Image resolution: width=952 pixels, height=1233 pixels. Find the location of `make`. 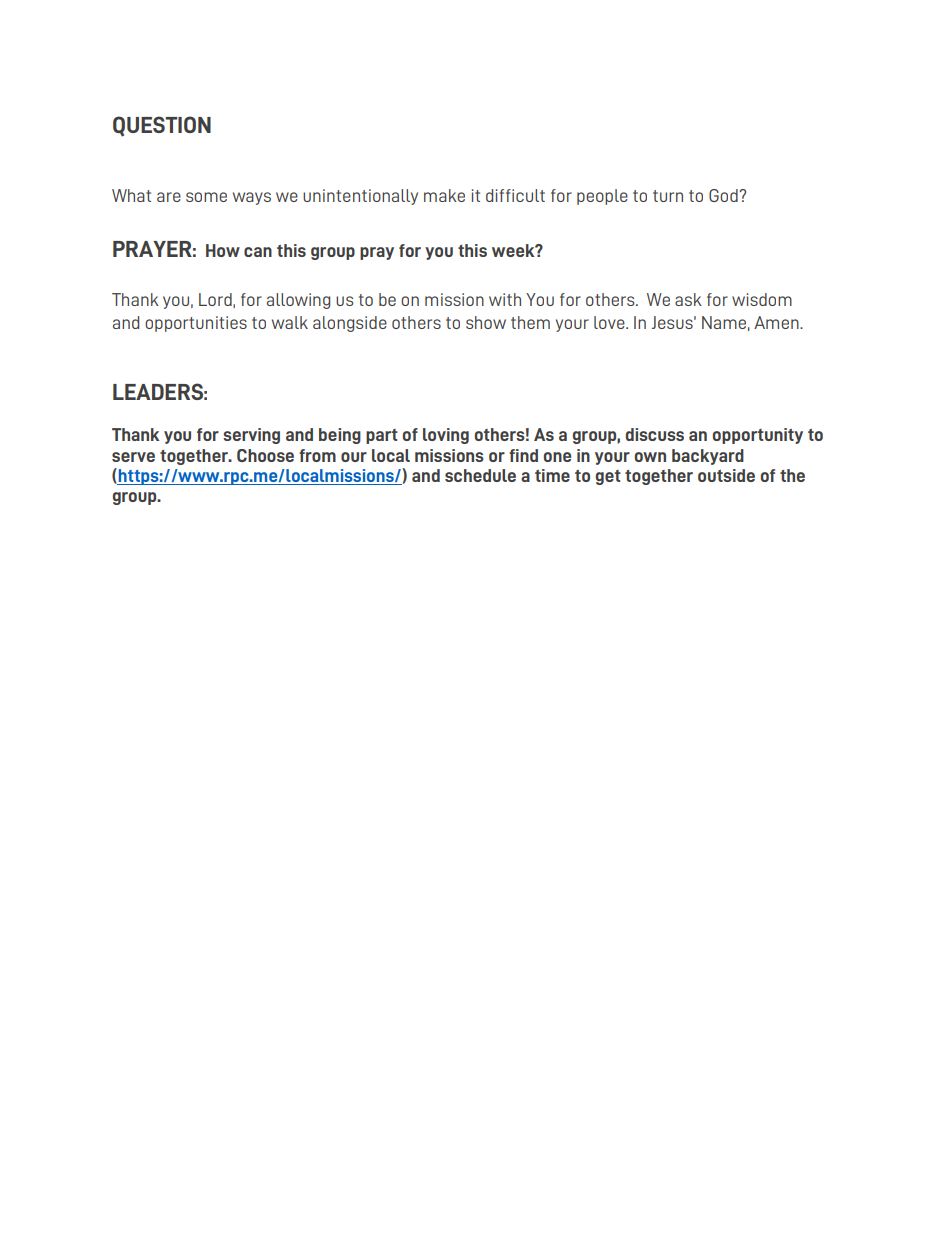

make is located at coordinates (444, 195).
